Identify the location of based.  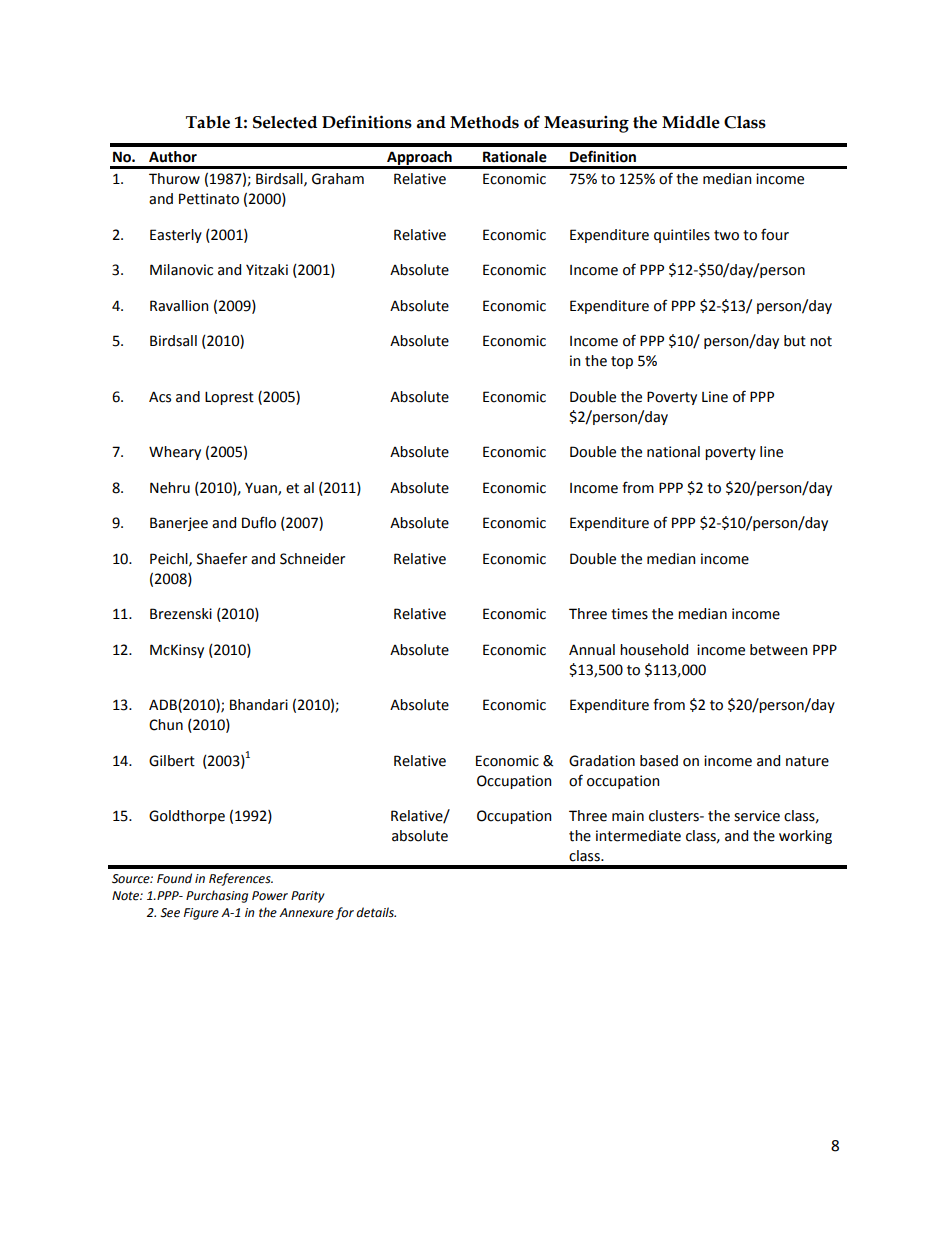
(659, 761).
